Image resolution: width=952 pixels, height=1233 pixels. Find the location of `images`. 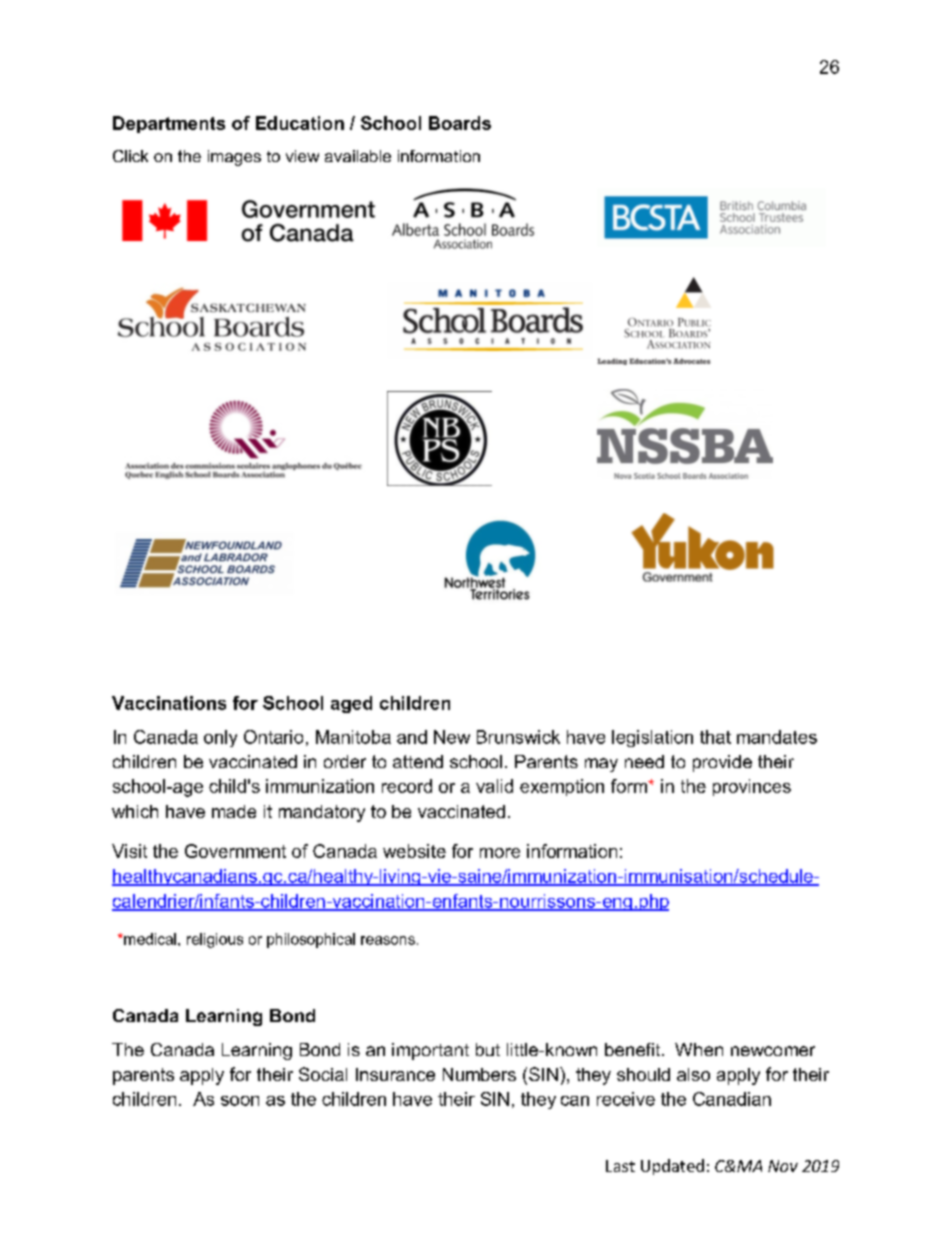

images is located at coordinates (234, 158).
